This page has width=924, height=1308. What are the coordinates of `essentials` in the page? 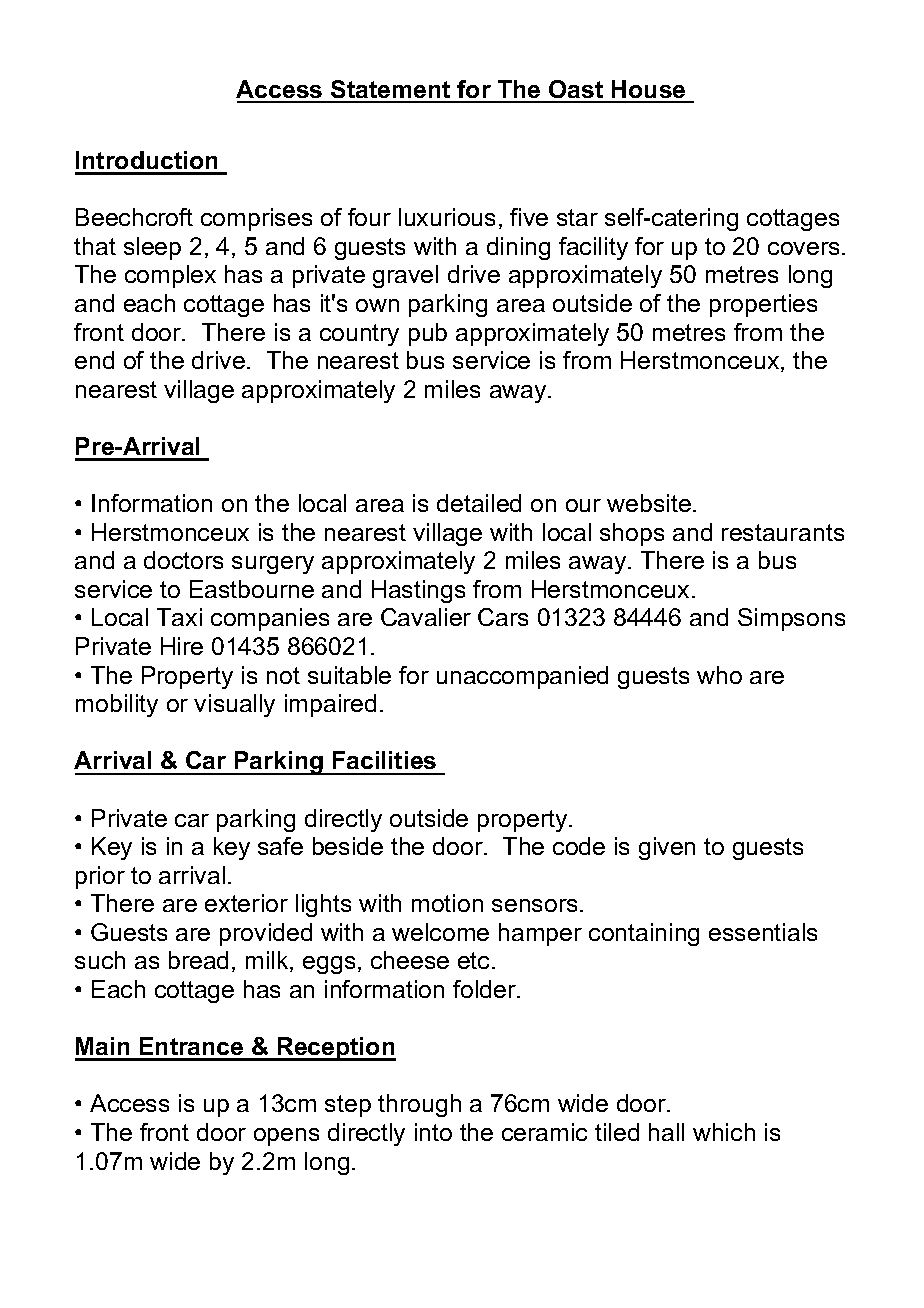 It's located at (763, 932).
